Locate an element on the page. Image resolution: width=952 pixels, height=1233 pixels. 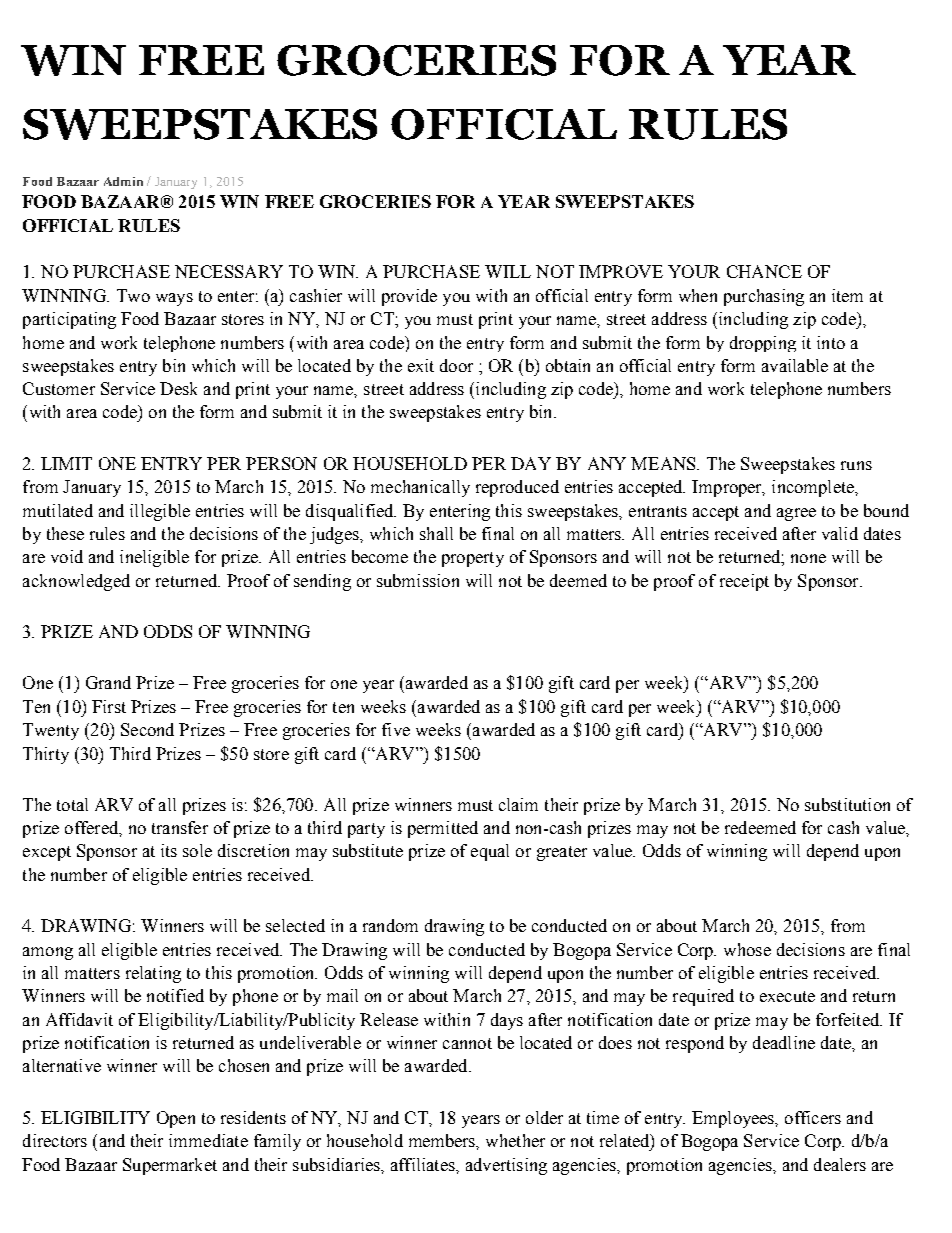
five is located at coordinates (396, 729).
